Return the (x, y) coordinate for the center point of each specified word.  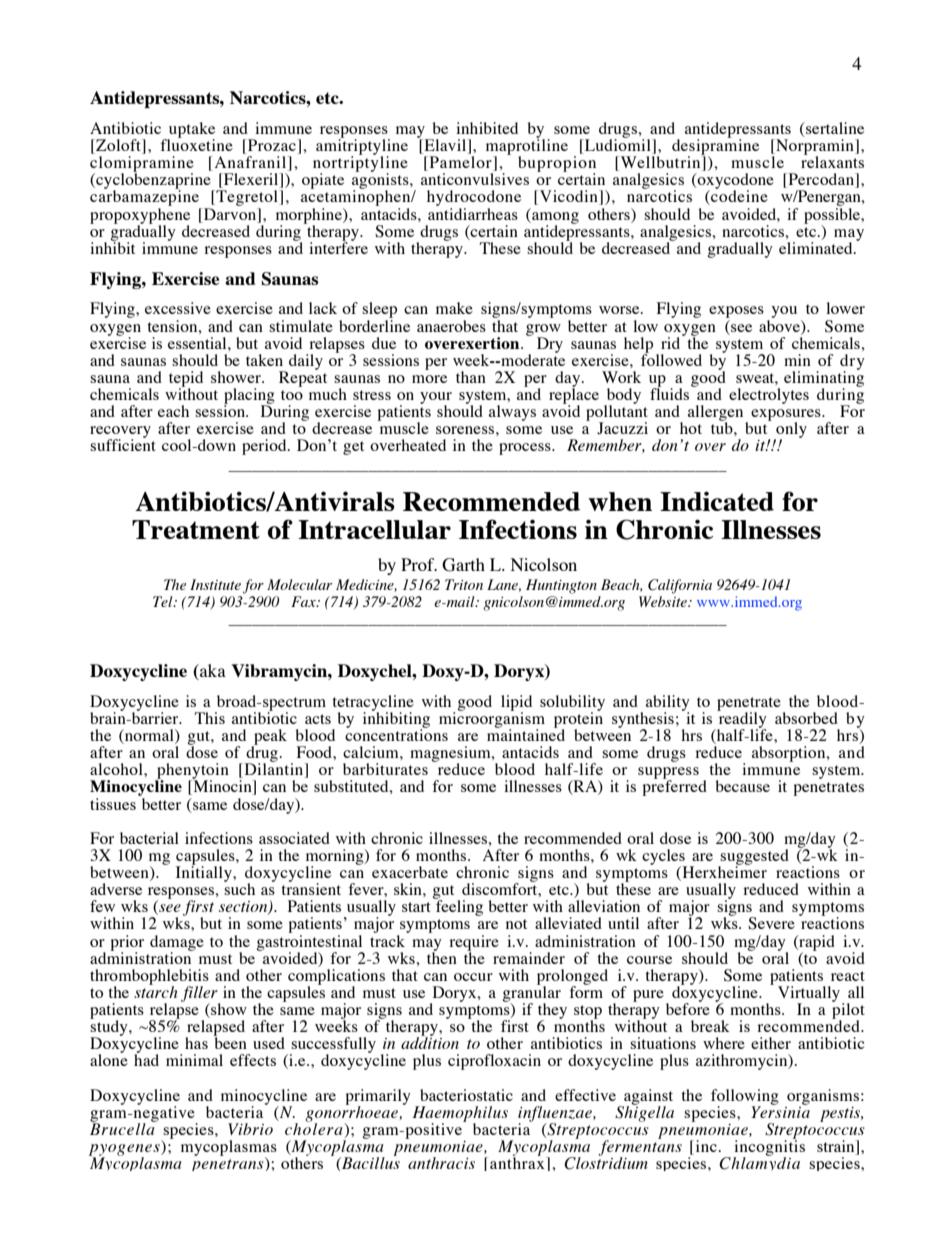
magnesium (451, 755)
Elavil (445, 146)
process (526, 449)
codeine (738, 196)
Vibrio (250, 1129)
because (742, 786)
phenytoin (192, 772)
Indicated (717, 501)
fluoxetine (196, 144)
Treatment (196, 529)
